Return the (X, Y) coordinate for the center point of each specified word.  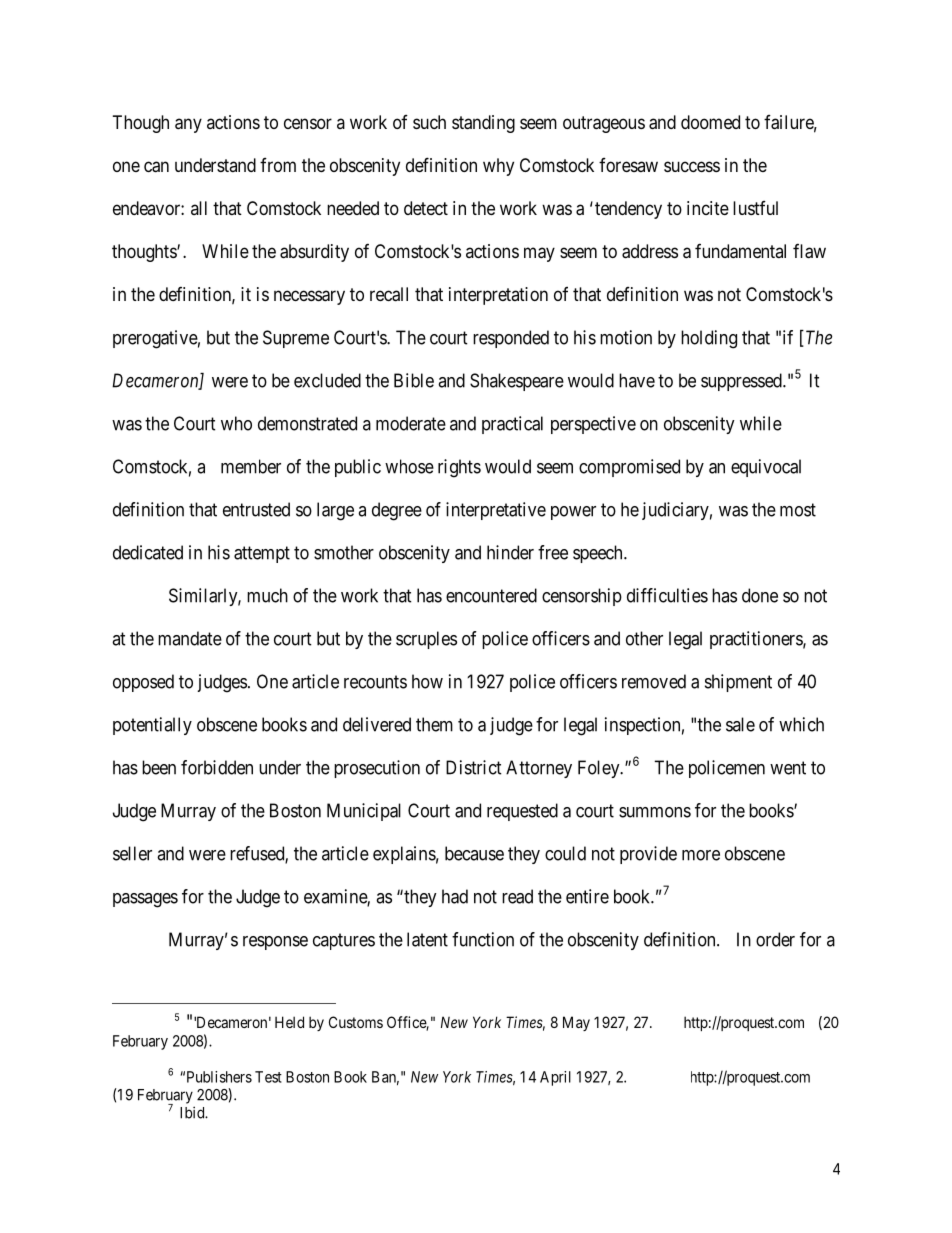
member (251, 466)
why (498, 167)
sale (740, 724)
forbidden (217, 767)
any (188, 125)
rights (459, 468)
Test (268, 1077)
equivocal (766, 468)
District (474, 767)
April (555, 1078)
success (692, 166)
